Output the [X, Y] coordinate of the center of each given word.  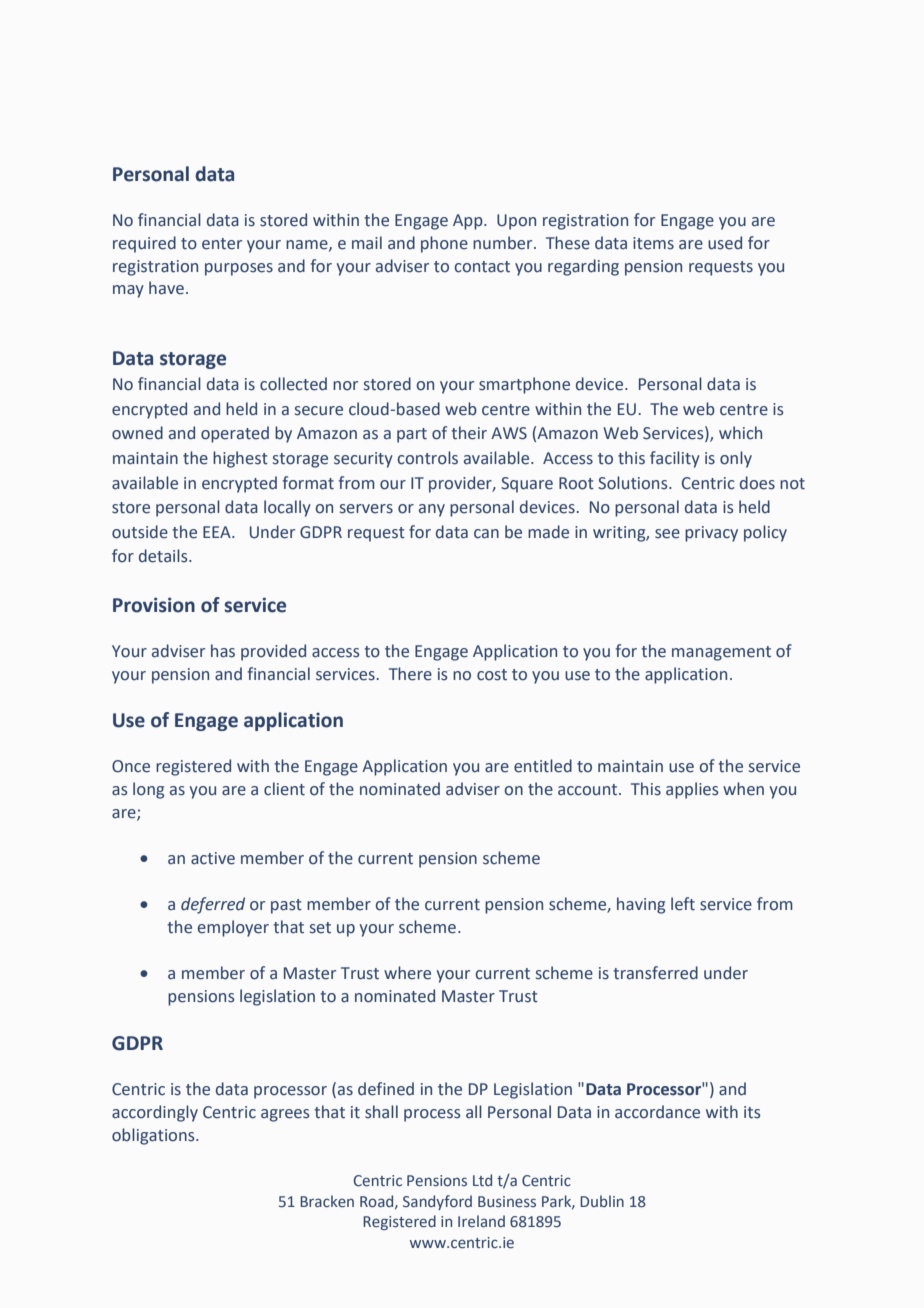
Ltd [482, 1180]
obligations [154, 1136]
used [725, 243]
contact [482, 267]
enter [222, 244]
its [752, 1112]
